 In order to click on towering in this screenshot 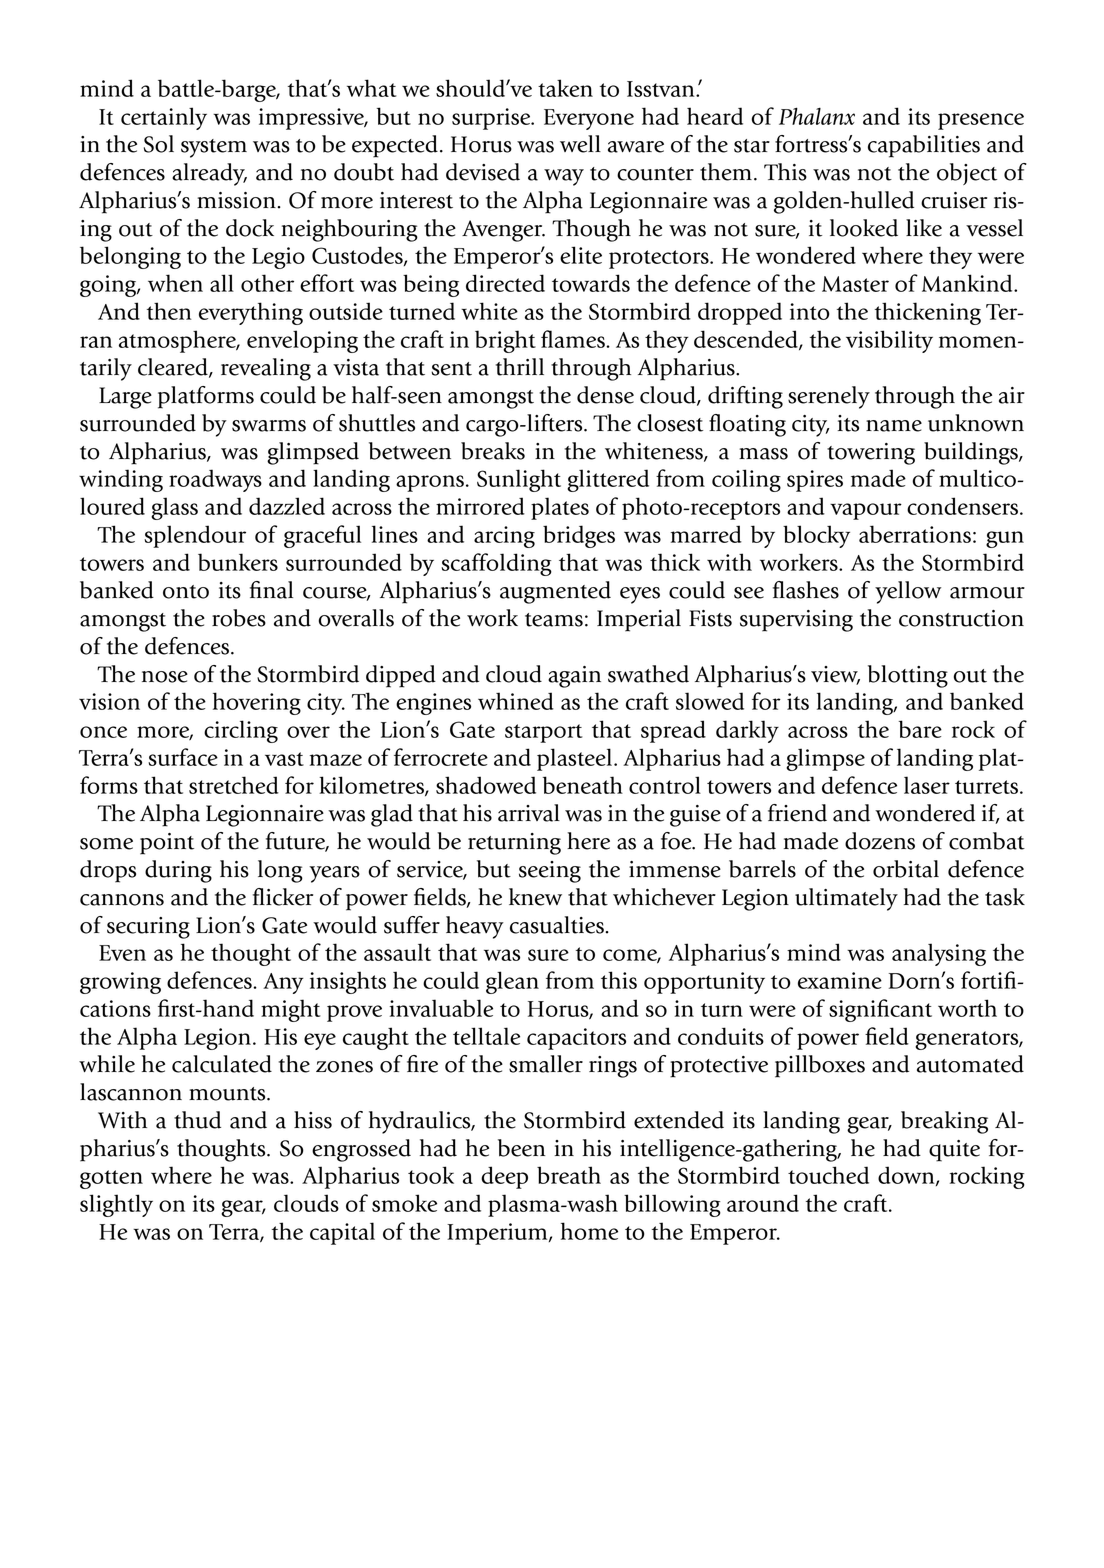, I will do `click(871, 454)`.
